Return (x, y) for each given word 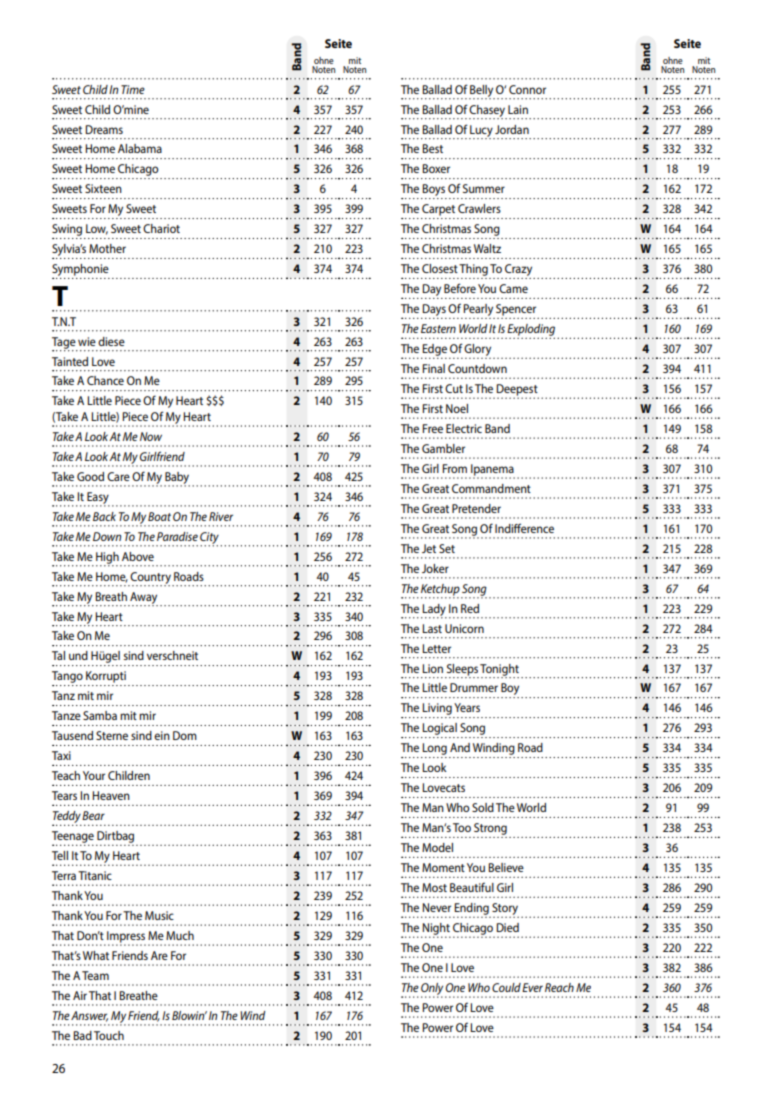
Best (432, 148)
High (108, 559)
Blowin (189, 1015)
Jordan (512, 129)
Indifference (524, 528)
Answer (89, 1016)
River (221, 516)
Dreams (104, 129)
